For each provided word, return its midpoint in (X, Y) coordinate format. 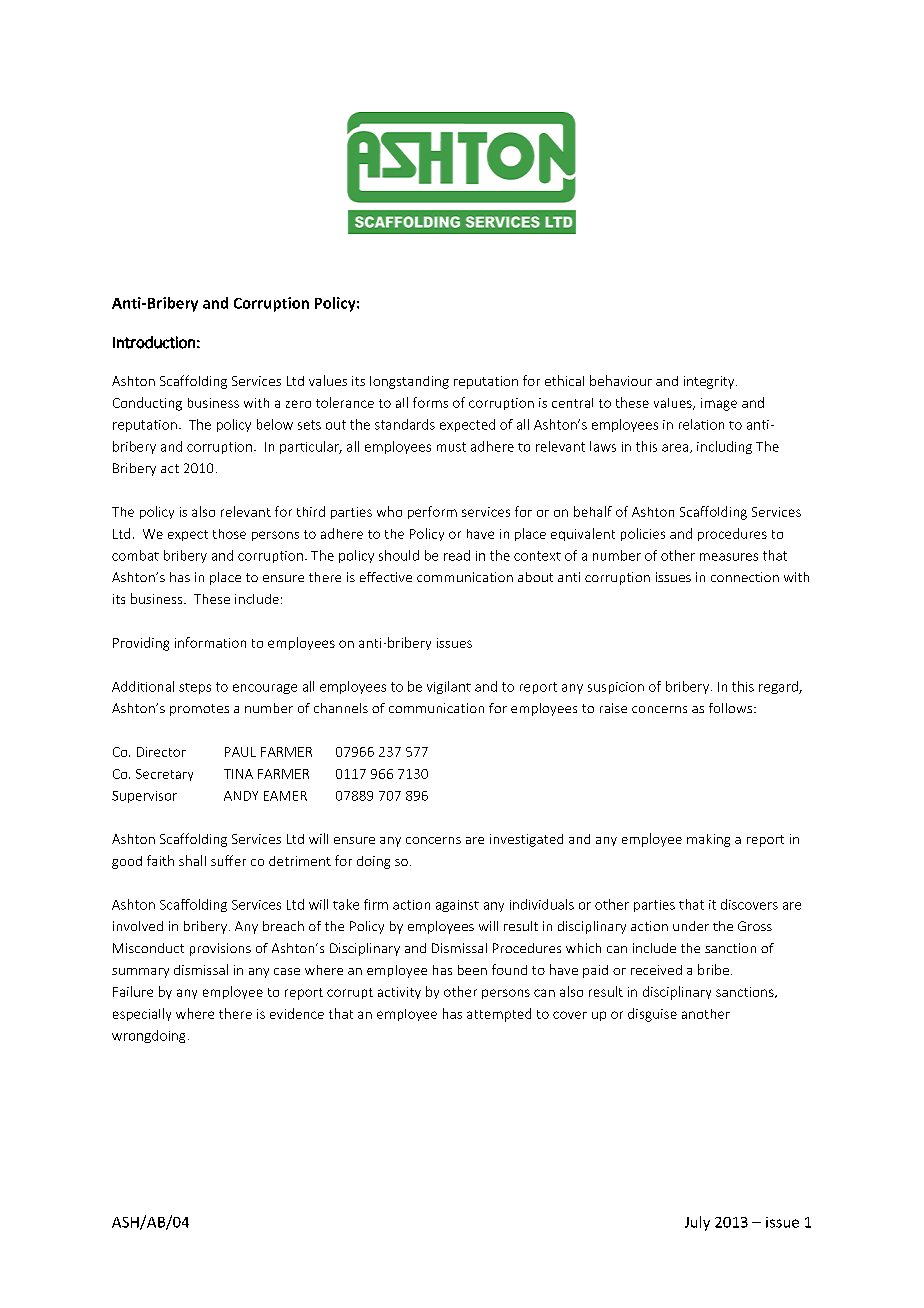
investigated (526, 840)
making (708, 840)
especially (142, 1014)
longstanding (409, 382)
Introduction (154, 342)
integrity (710, 382)
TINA (238, 774)
